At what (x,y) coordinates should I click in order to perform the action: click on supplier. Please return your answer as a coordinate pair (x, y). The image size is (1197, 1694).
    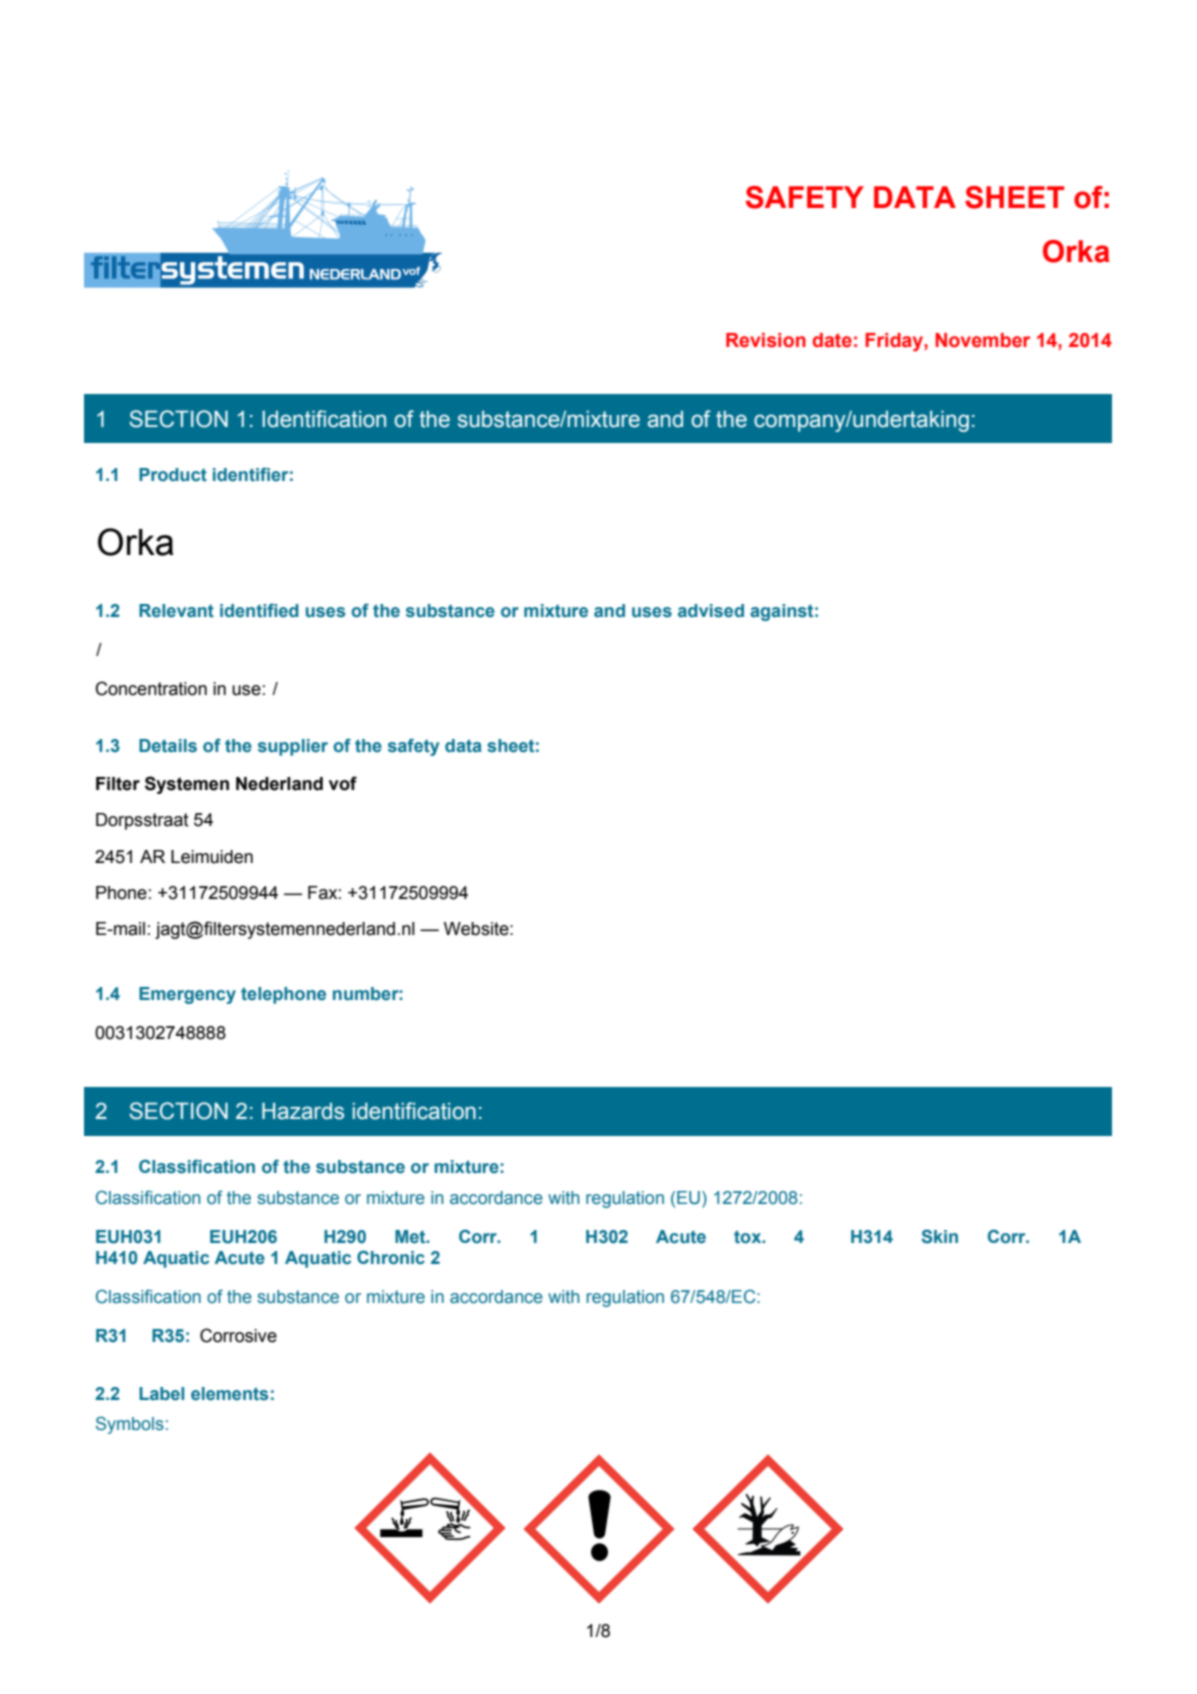
    Looking at the image, I should click on (293, 747).
